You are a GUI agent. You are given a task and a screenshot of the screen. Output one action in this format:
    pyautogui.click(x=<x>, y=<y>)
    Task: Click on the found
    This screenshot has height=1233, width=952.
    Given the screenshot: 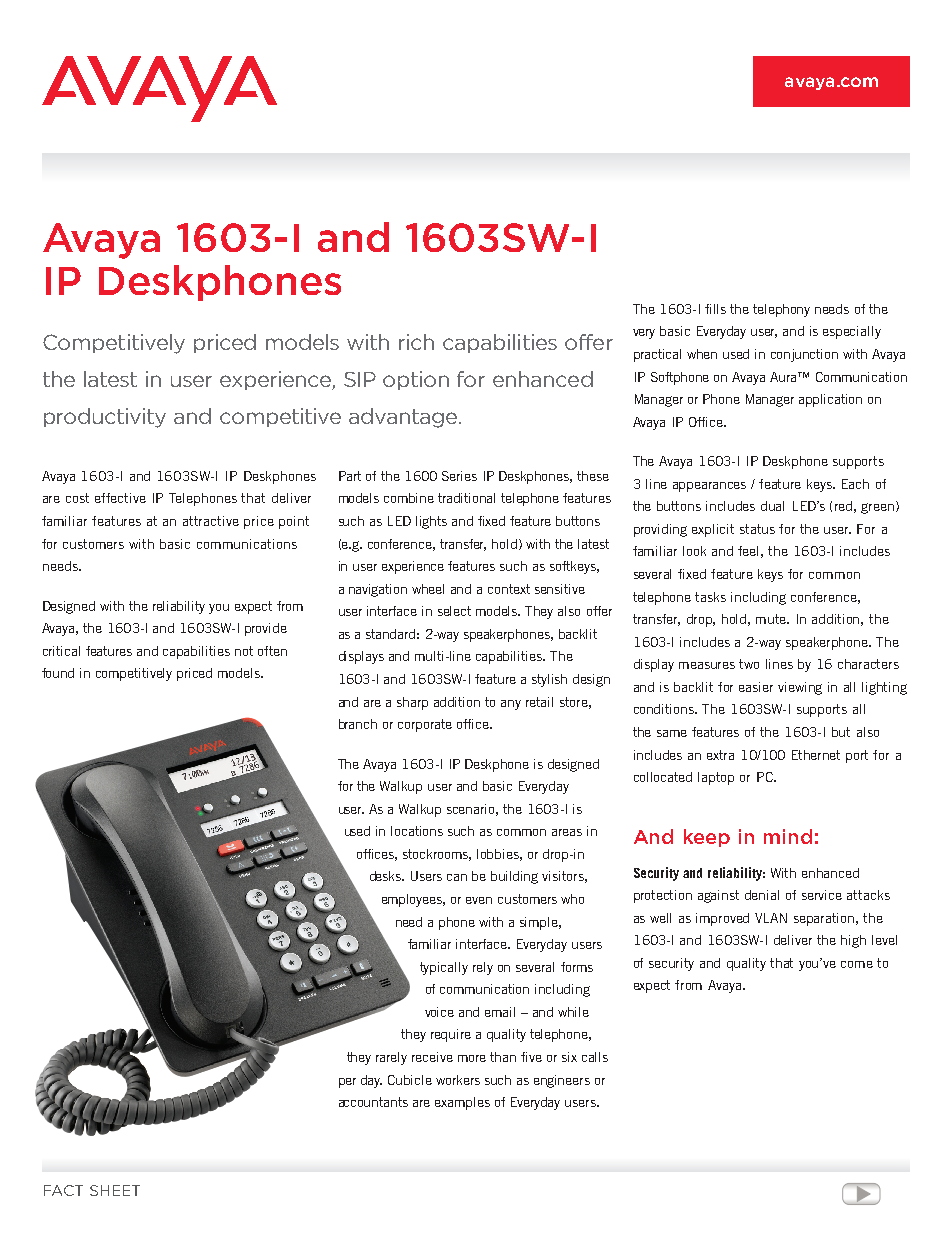 What is the action you would take?
    pyautogui.click(x=58, y=673)
